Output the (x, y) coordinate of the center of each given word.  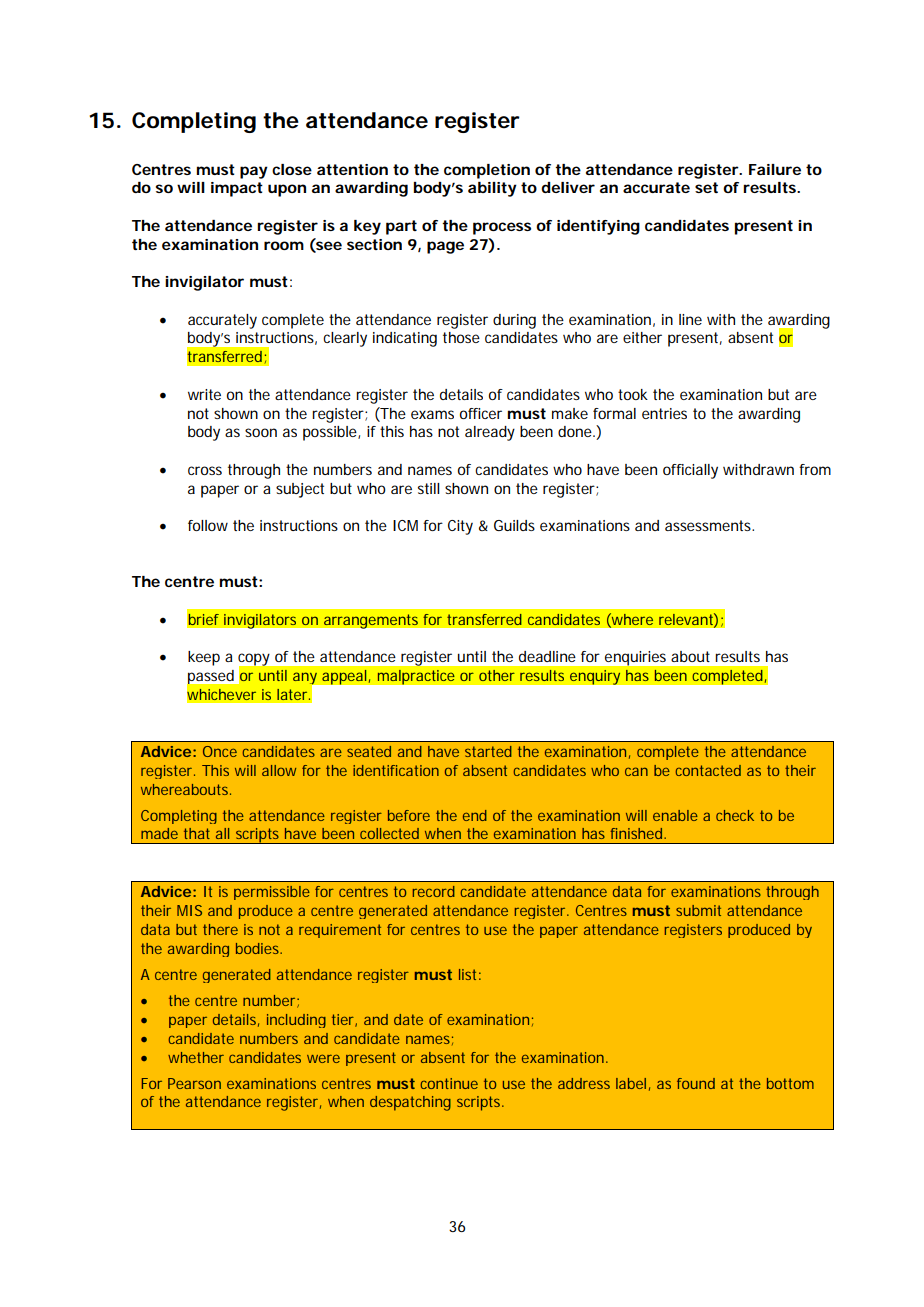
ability (492, 189)
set (706, 187)
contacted (708, 770)
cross (205, 470)
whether (196, 1057)
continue (449, 1083)
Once (220, 751)
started (488, 751)
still (428, 488)
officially (690, 471)
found (696, 1083)
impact (237, 189)
